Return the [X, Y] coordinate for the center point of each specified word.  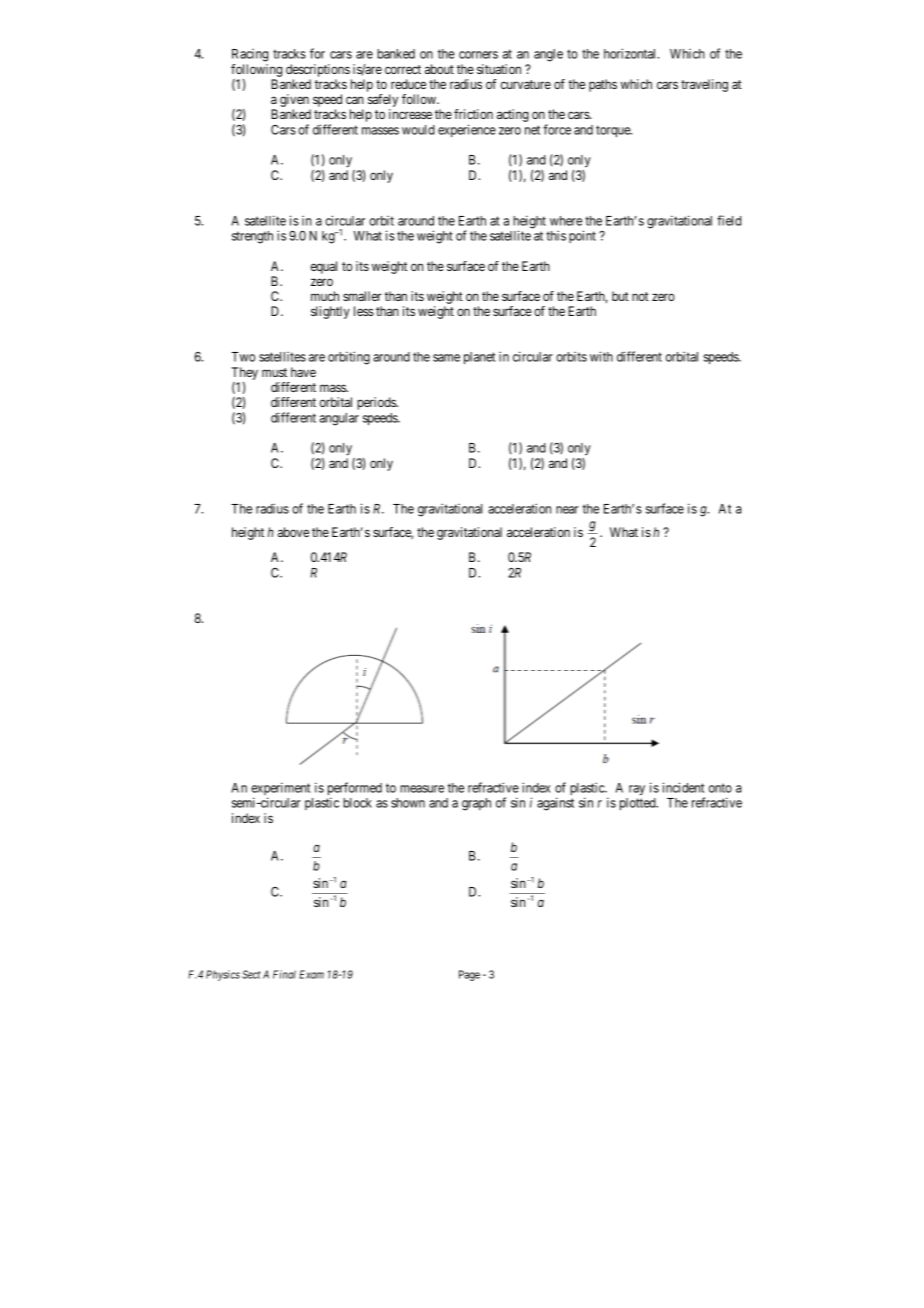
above [293, 532]
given [295, 102]
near [567, 510]
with [601, 356]
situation [499, 69]
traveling [704, 85]
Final [284, 974]
